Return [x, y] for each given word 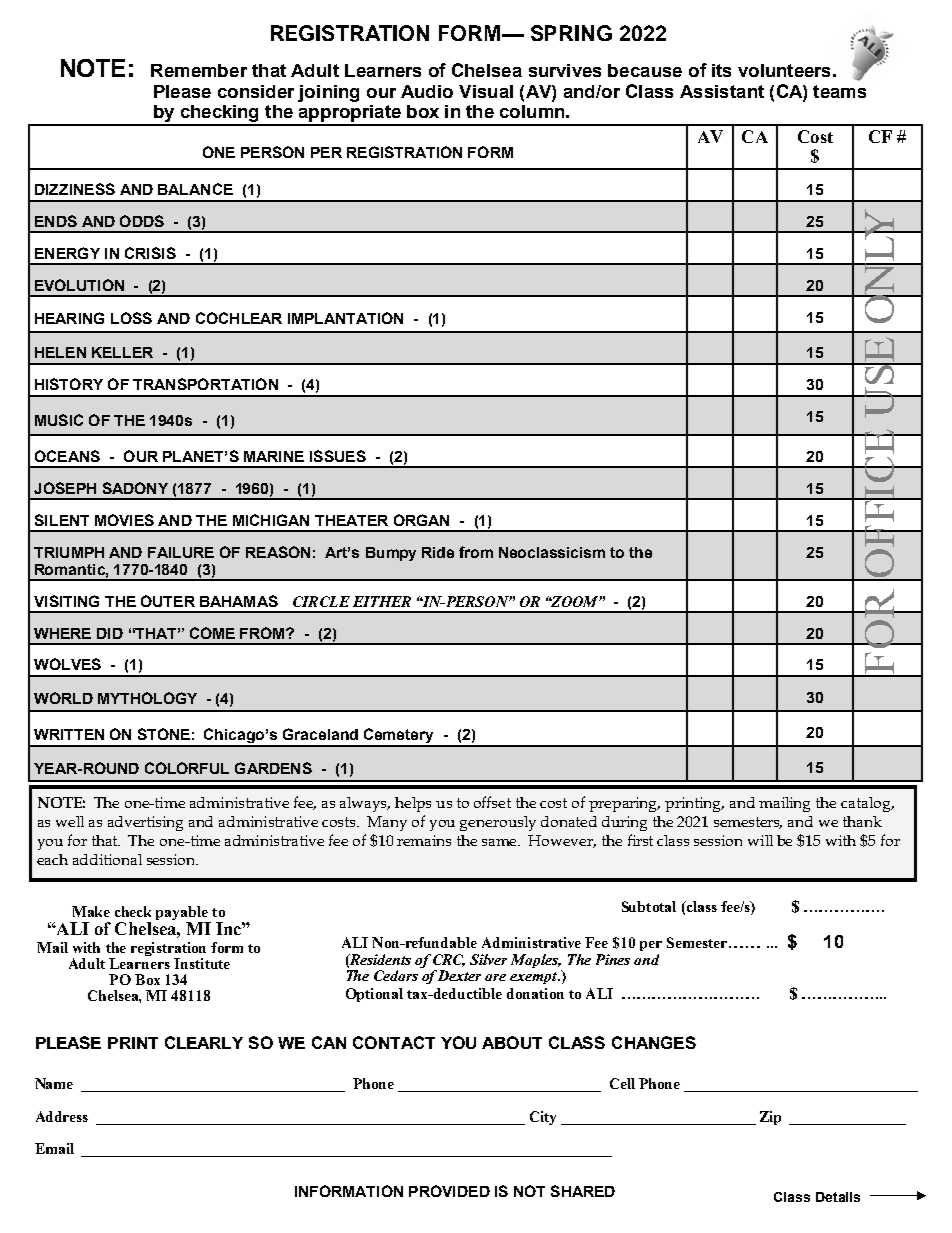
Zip [770, 1118]
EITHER [382, 601]
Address [62, 1116]
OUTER [168, 601]
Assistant [722, 91]
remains [424, 840]
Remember [199, 70]
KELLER [122, 352]
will [760, 840]
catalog [867, 804]
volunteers [784, 70]
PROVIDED [449, 1191]
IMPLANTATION [345, 318]
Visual [486, 91]
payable [183, 914]
